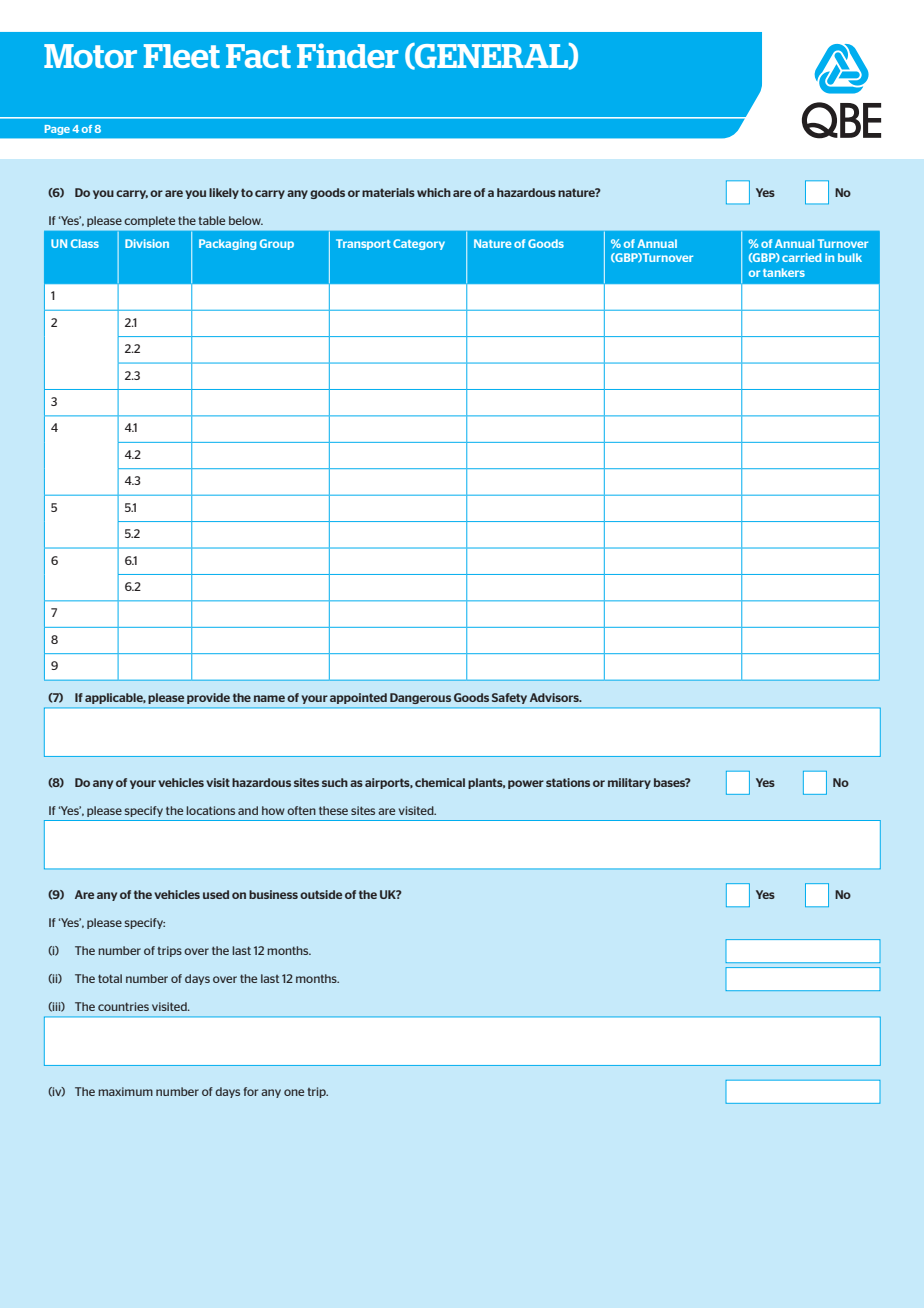 The height and width of the screenshot is (1308, 924). I want to click on provide, so click(208, 698).
